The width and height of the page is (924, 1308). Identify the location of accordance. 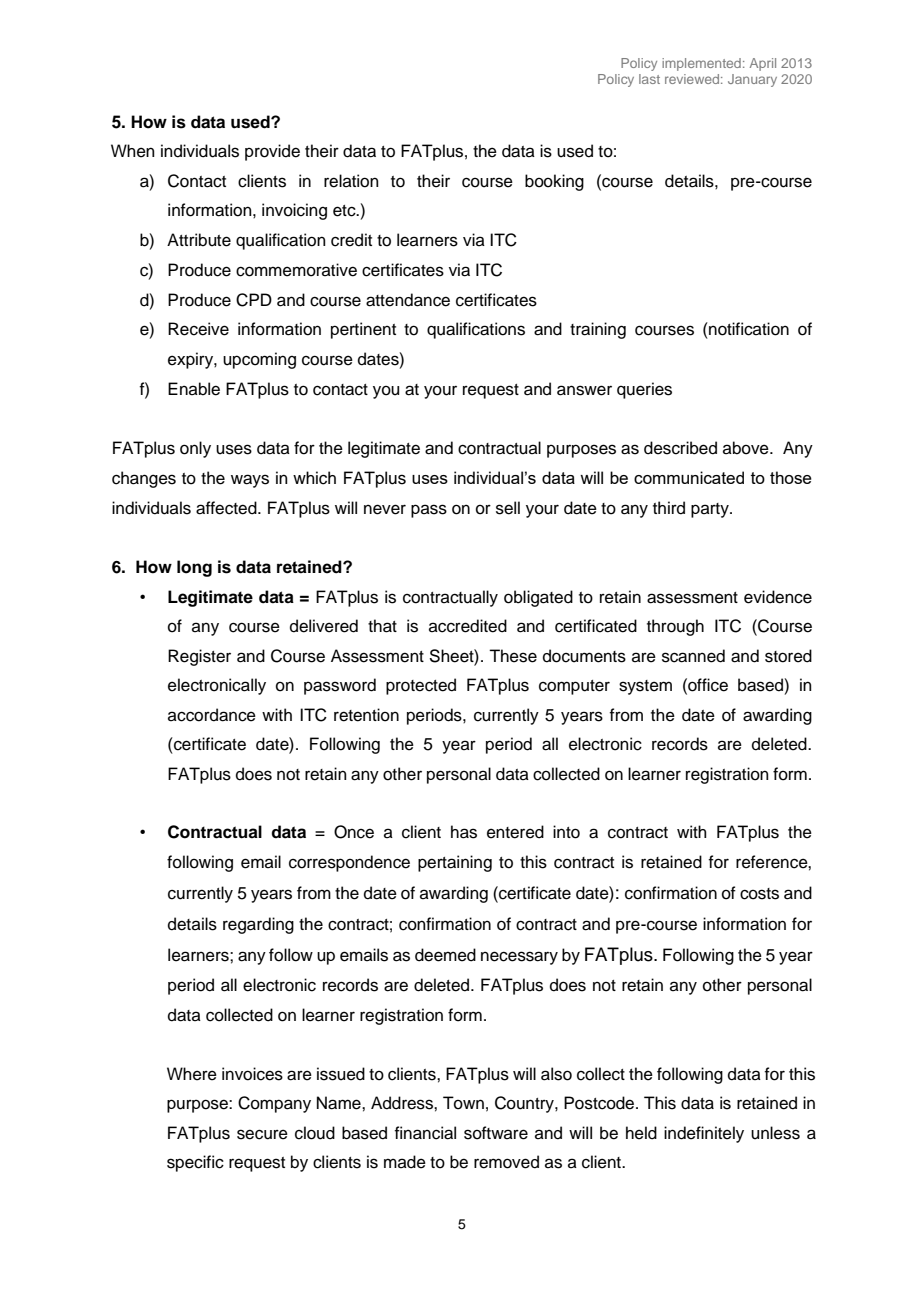
(212, 715).
